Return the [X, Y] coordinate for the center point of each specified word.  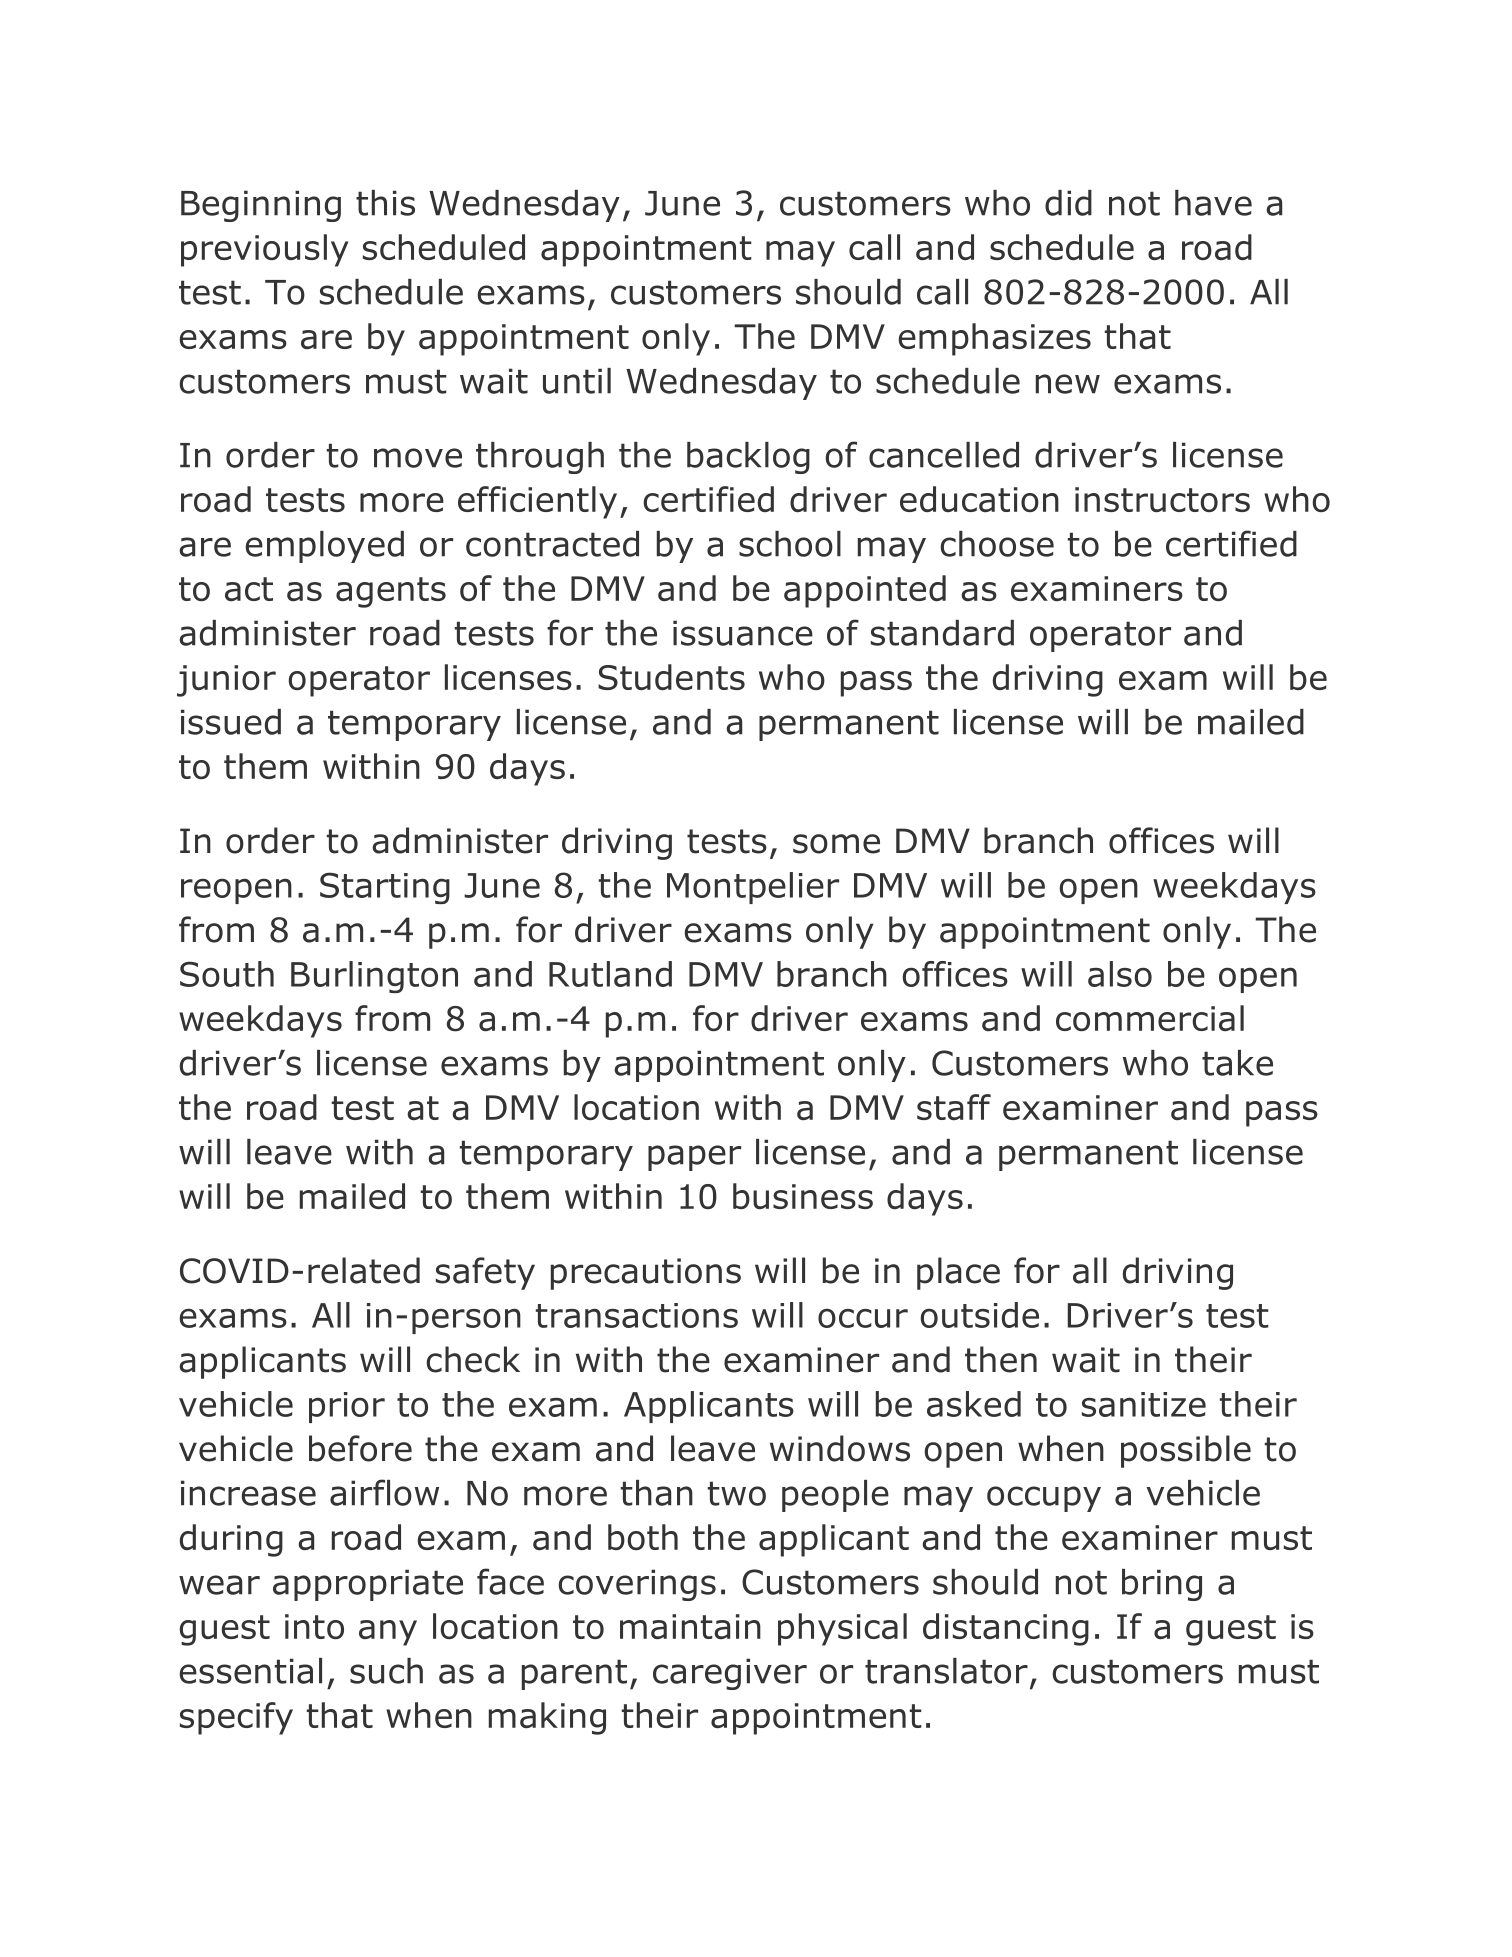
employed [324, 547]
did [1068, 203]
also [1120, 974]
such [386, 1671]
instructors [1162, 499]
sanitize [1144, 1404]
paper [694, 1158]
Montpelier [753, 888]
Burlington [374, 977]
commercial [1150, 1018]
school [790, 544]
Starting [385, 888]
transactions [637, 1315]
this [385, 203]
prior [347, 1407]
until [577, 381]
